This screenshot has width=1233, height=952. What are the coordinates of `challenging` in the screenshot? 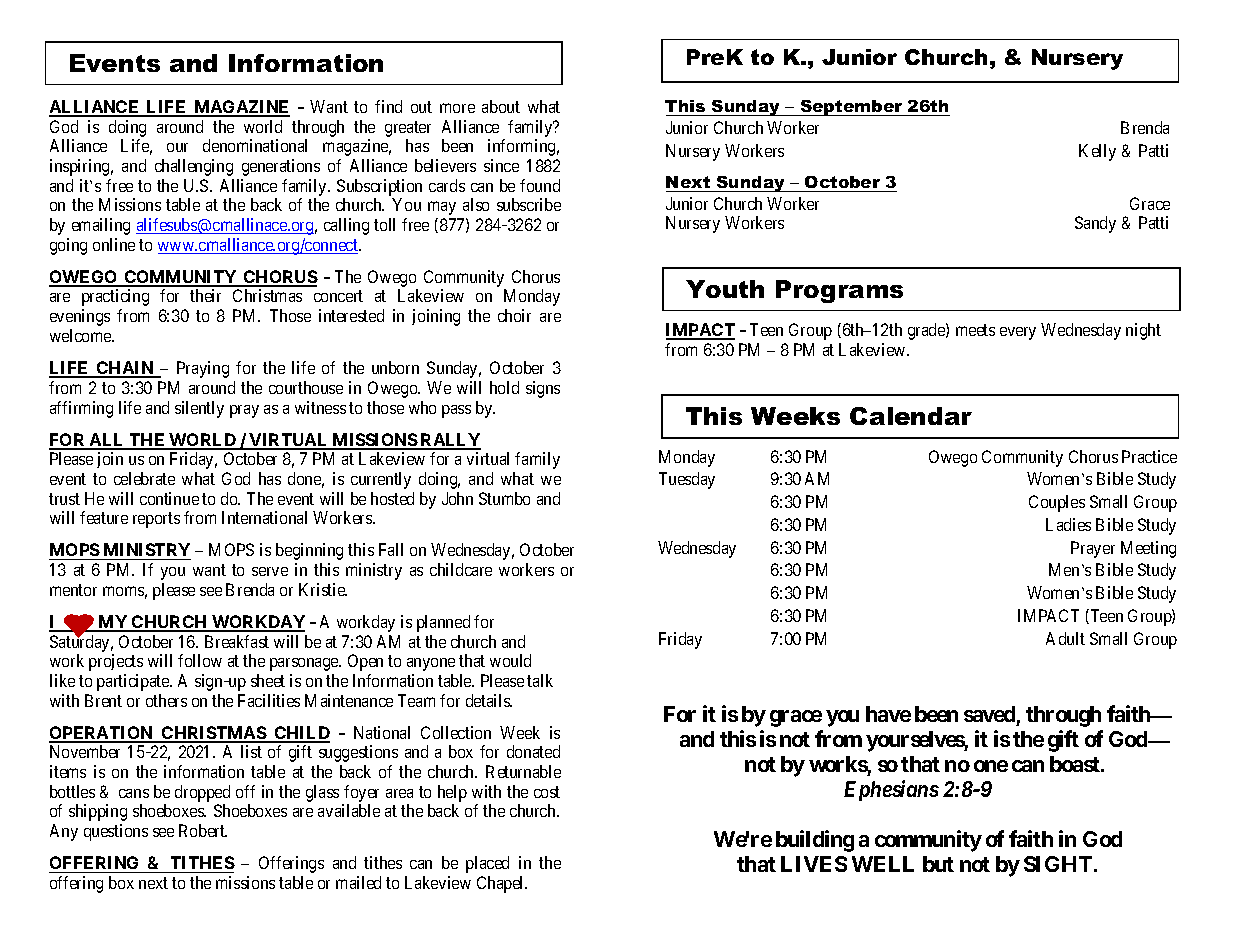 It's located at (194, 167).
